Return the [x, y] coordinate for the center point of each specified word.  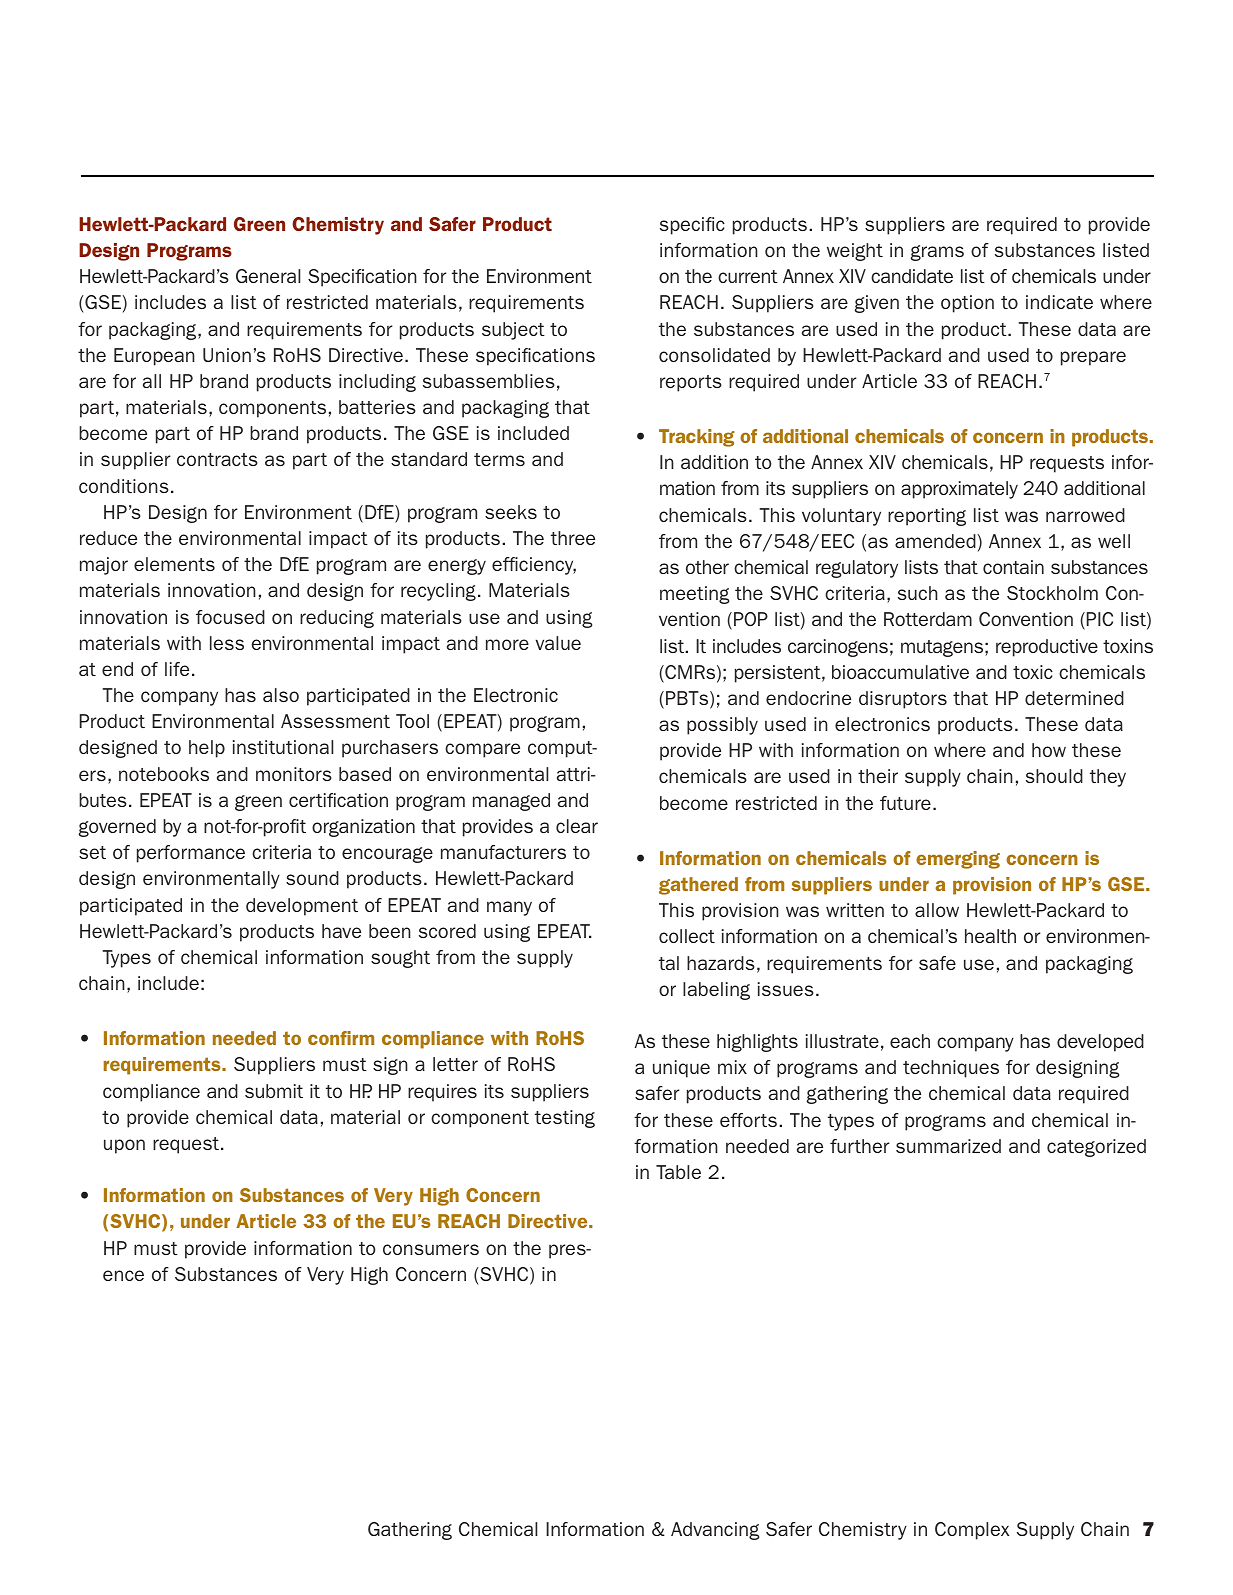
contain [1013, 567]
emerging [958, 860]
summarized [948, 1146]
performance [191, 854]
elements [174, 564]
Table [678, 1172]
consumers [431, 1249]
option [967, 304]
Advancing [715, 1531]
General [268, 276]
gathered [698, 886]
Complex [972, 1531]
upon [124, 1146]
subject [513, 331]
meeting [694, 595]
